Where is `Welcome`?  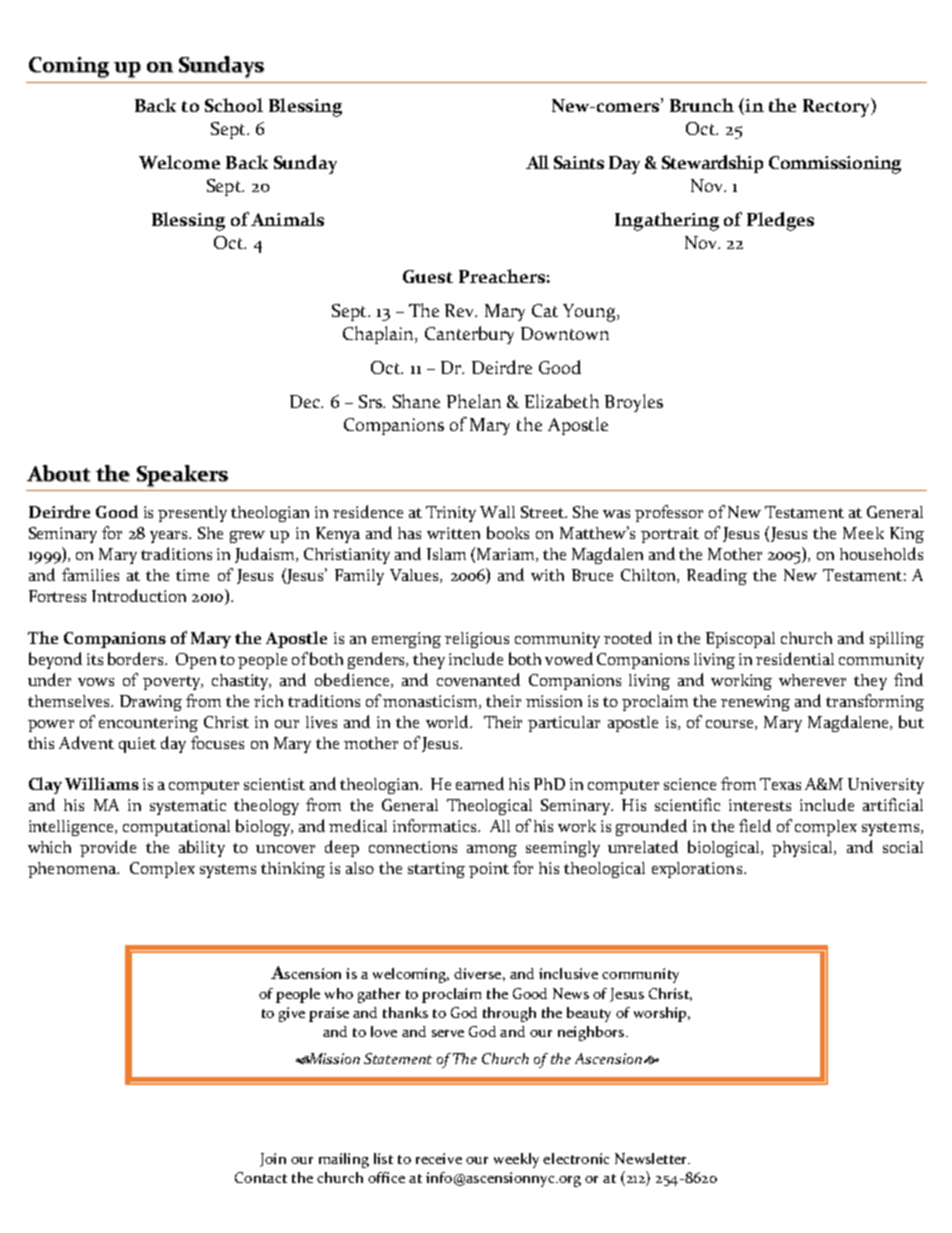 Welcome is located at coordinates (179, 162).
